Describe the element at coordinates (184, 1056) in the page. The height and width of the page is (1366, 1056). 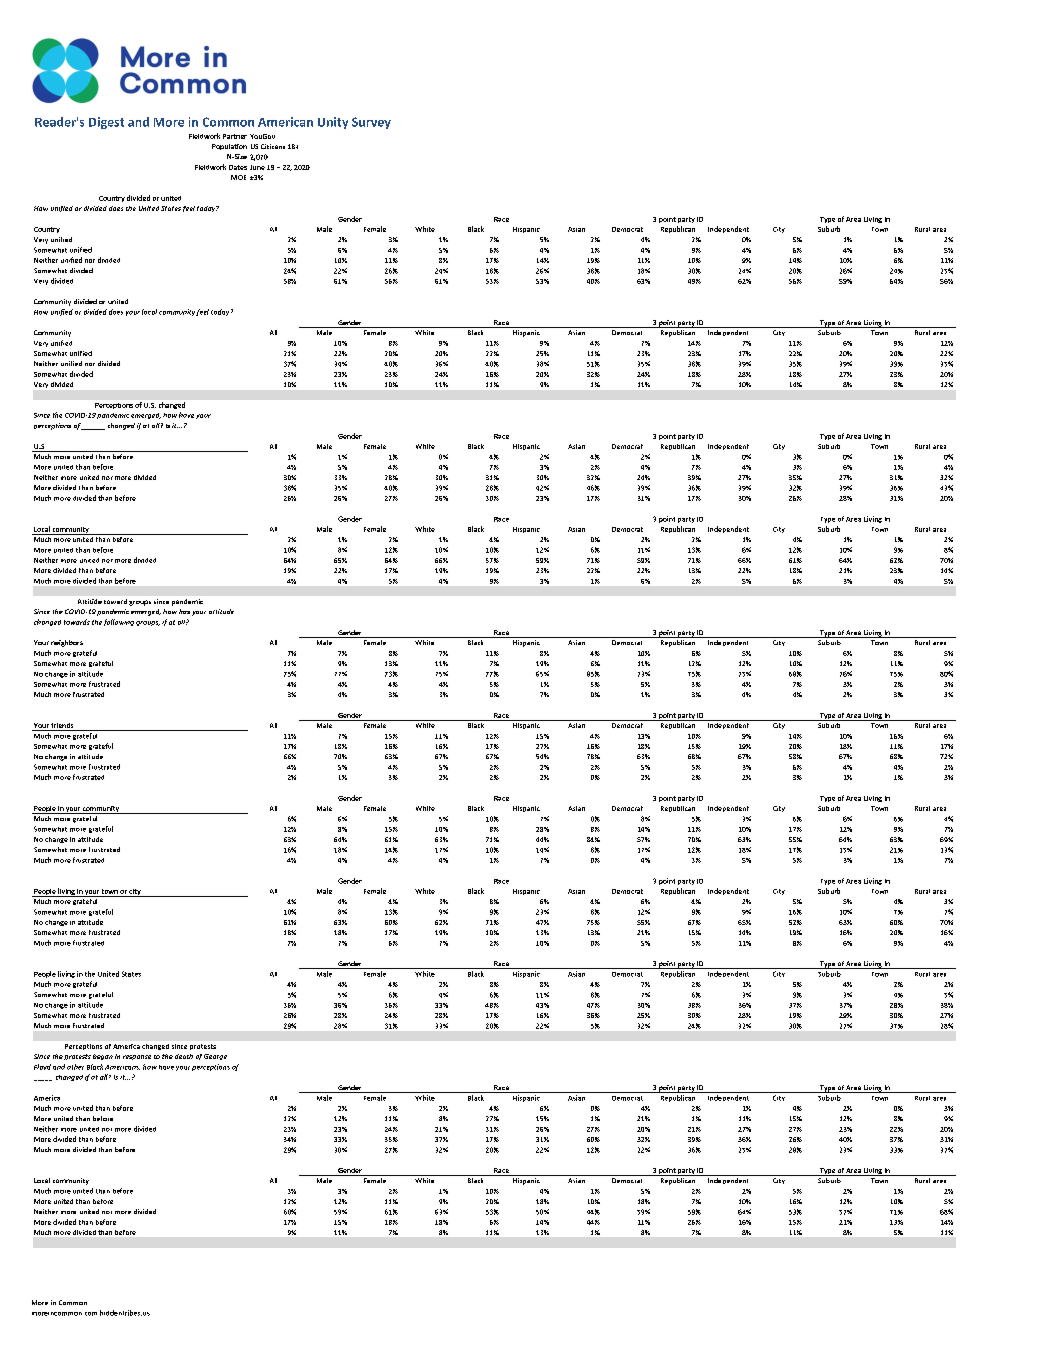
I see `death` at that location.
